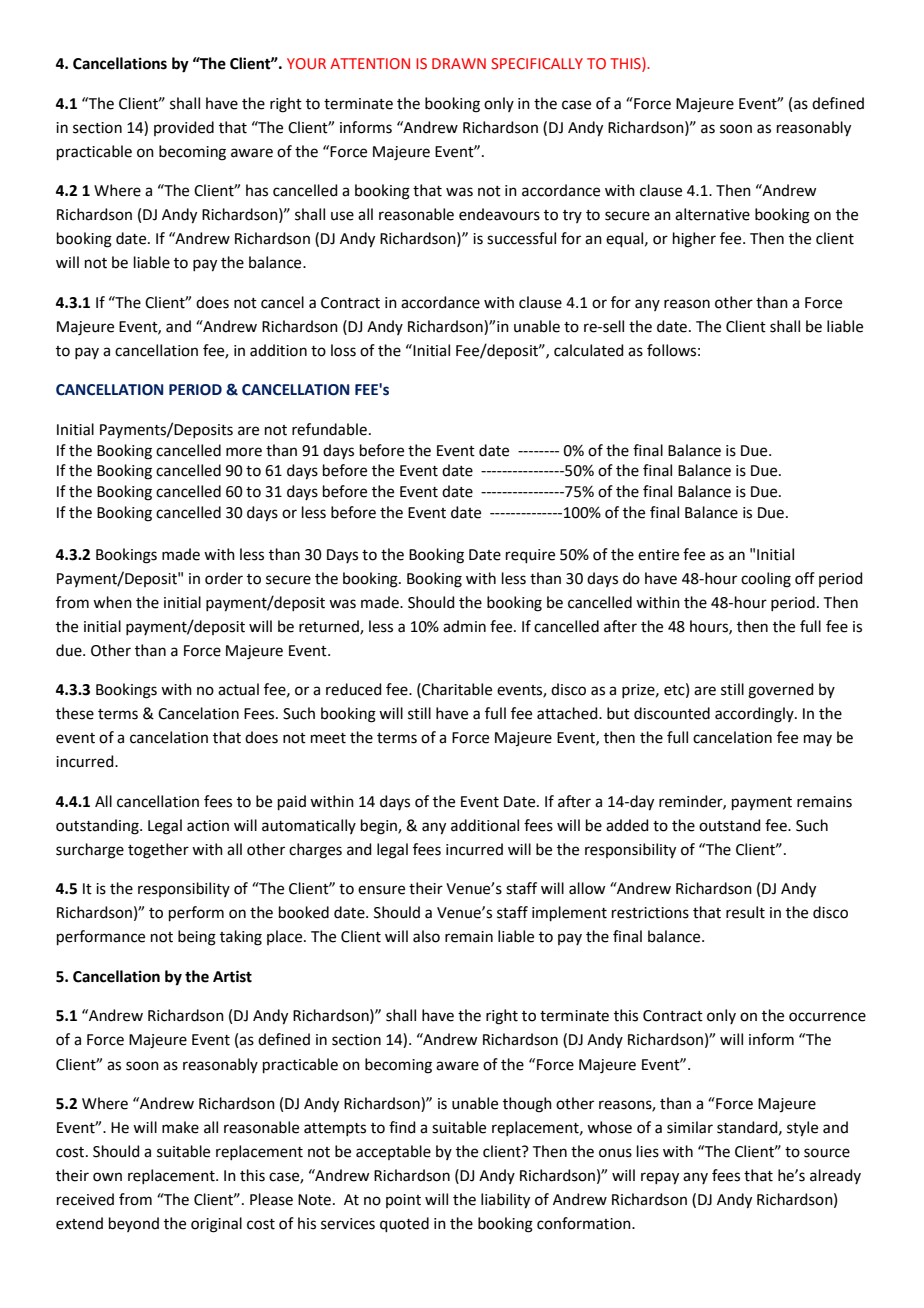 This document has height=1308, width=924. Describe the element at coordinates (505, 1201) in the document. I see `liability` at that location.
